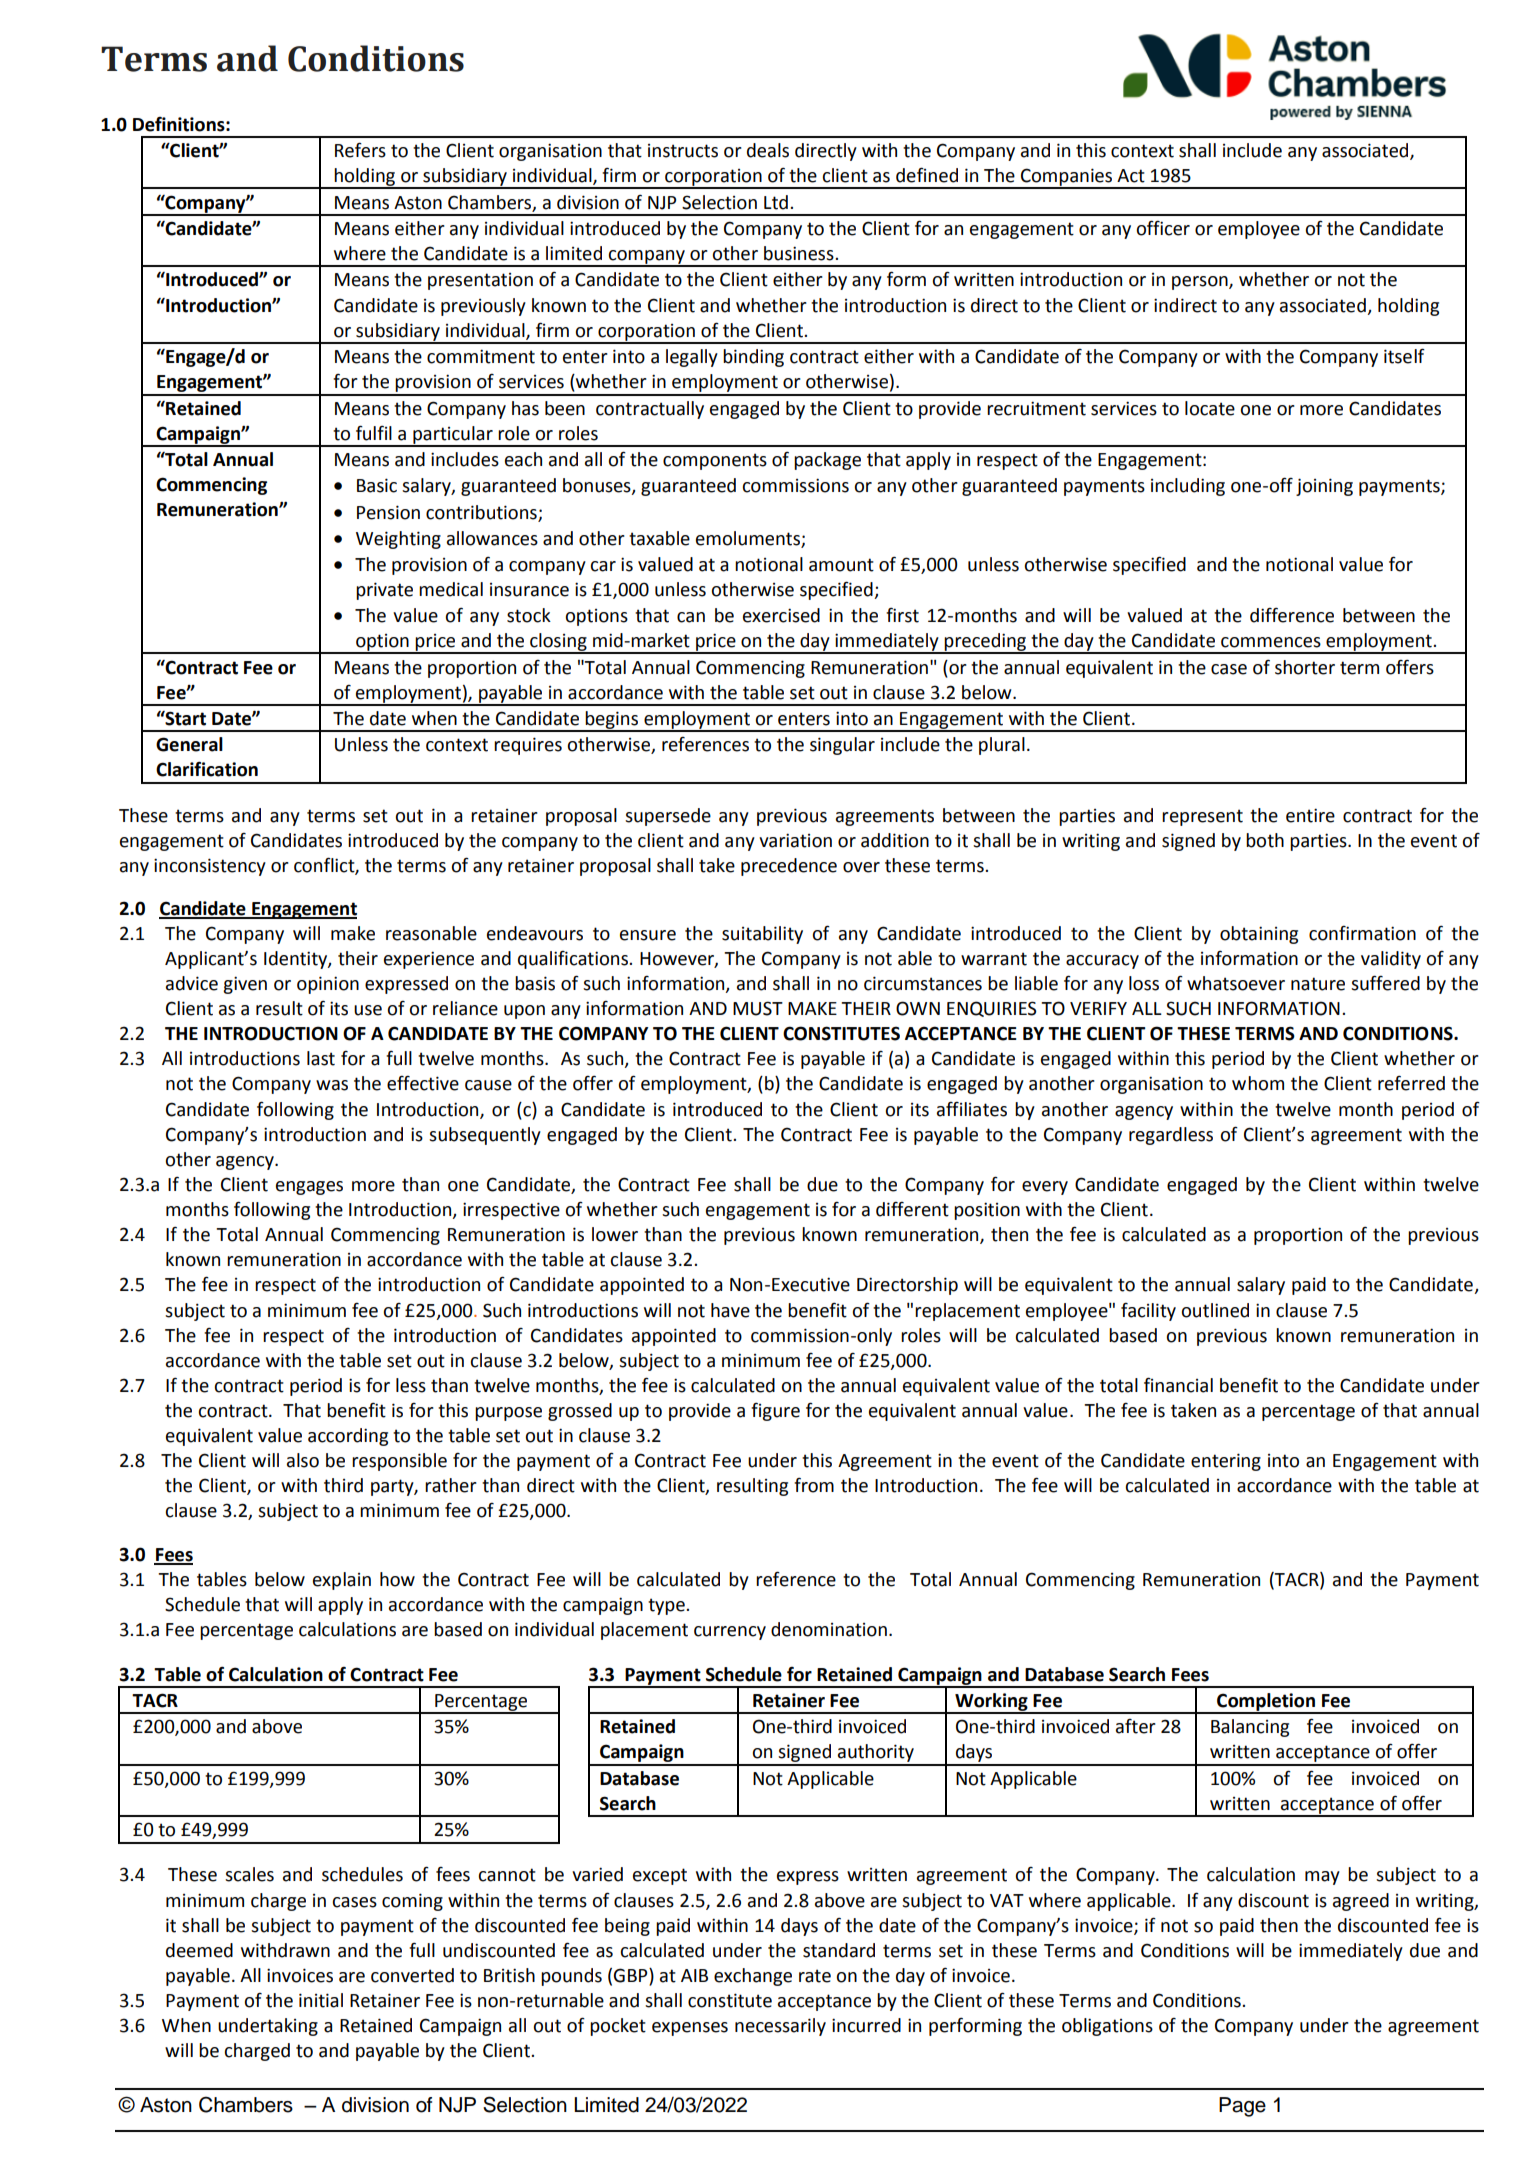 The image size is (1530, 2164). What do you see at coordinates (321, 2000) in the image?
I see `initial` at bounding box center [321, 2000].
